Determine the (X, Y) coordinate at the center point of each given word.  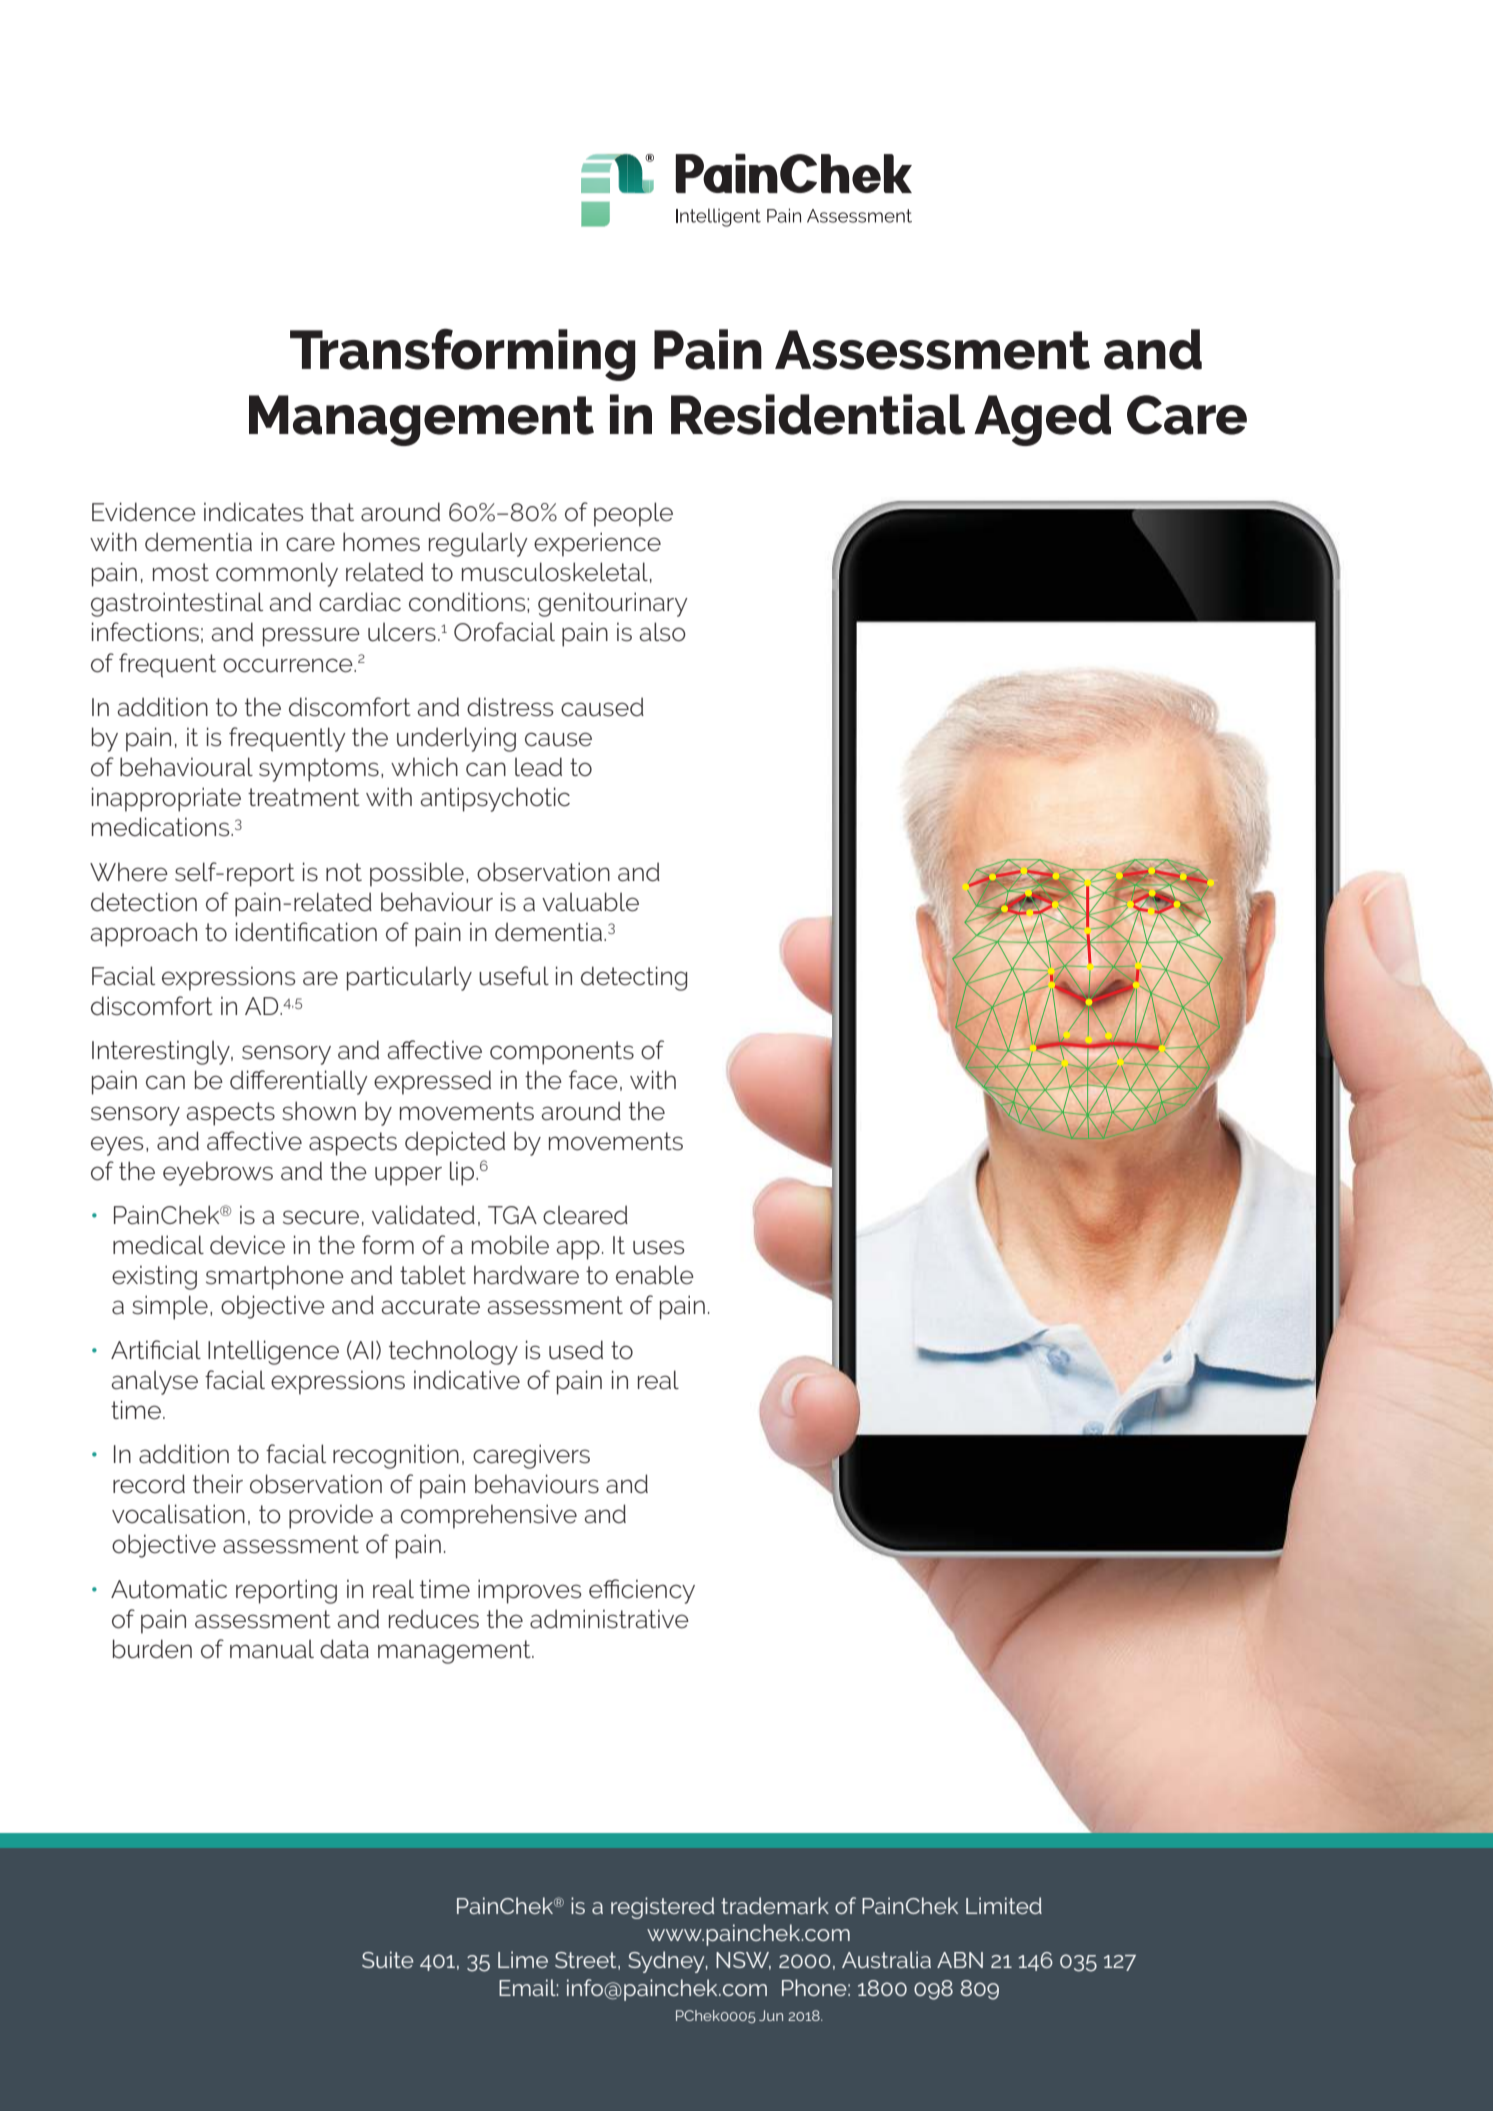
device (247, 1245)
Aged (1042, 420)
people (633, 514)
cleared (585, 1215)
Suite (388, 1959)
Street (587, 1961)
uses (658, 1247)
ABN (960, 1960)
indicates (253, 512)
